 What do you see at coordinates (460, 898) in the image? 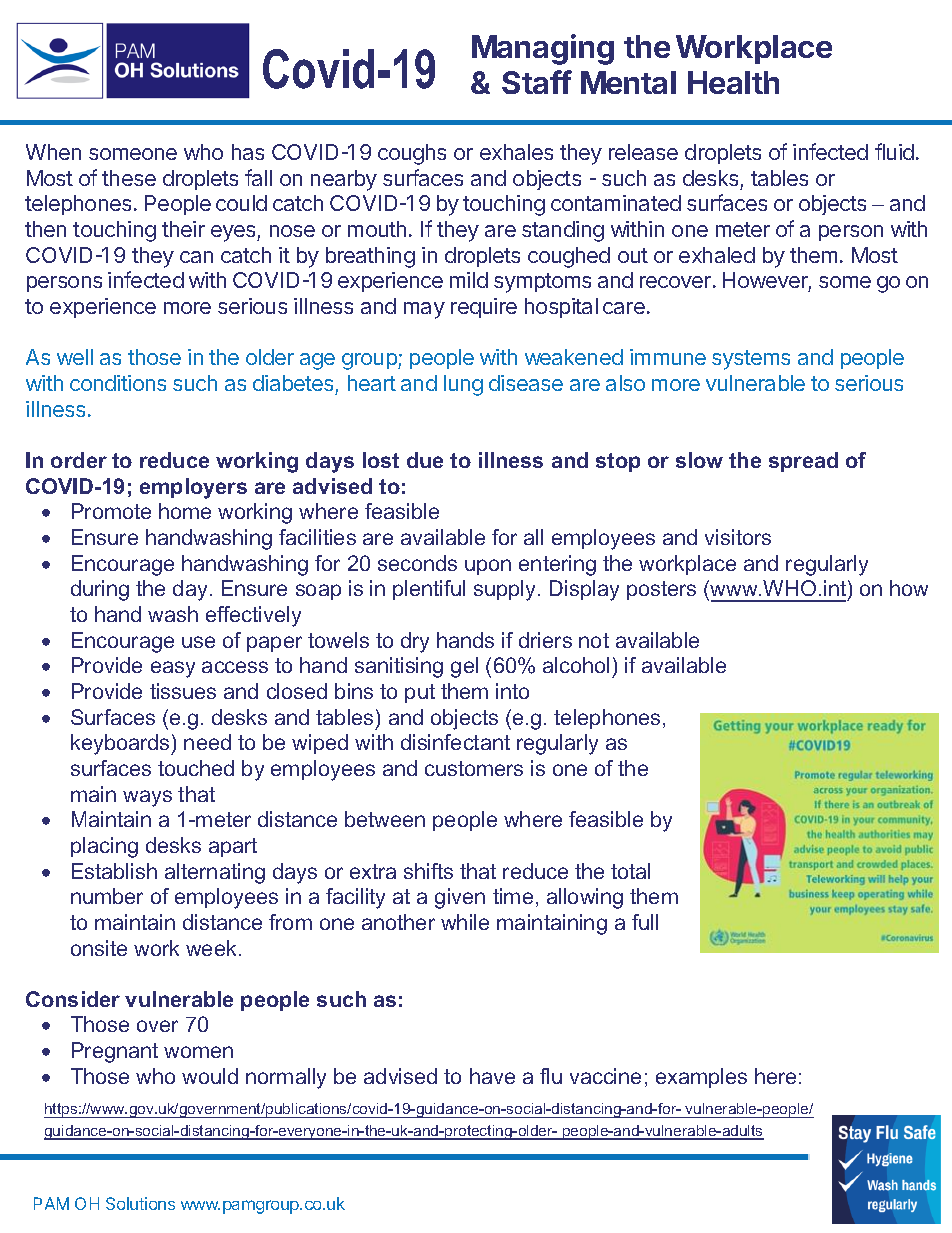
I see `given` at bounding box center [460, 898].
